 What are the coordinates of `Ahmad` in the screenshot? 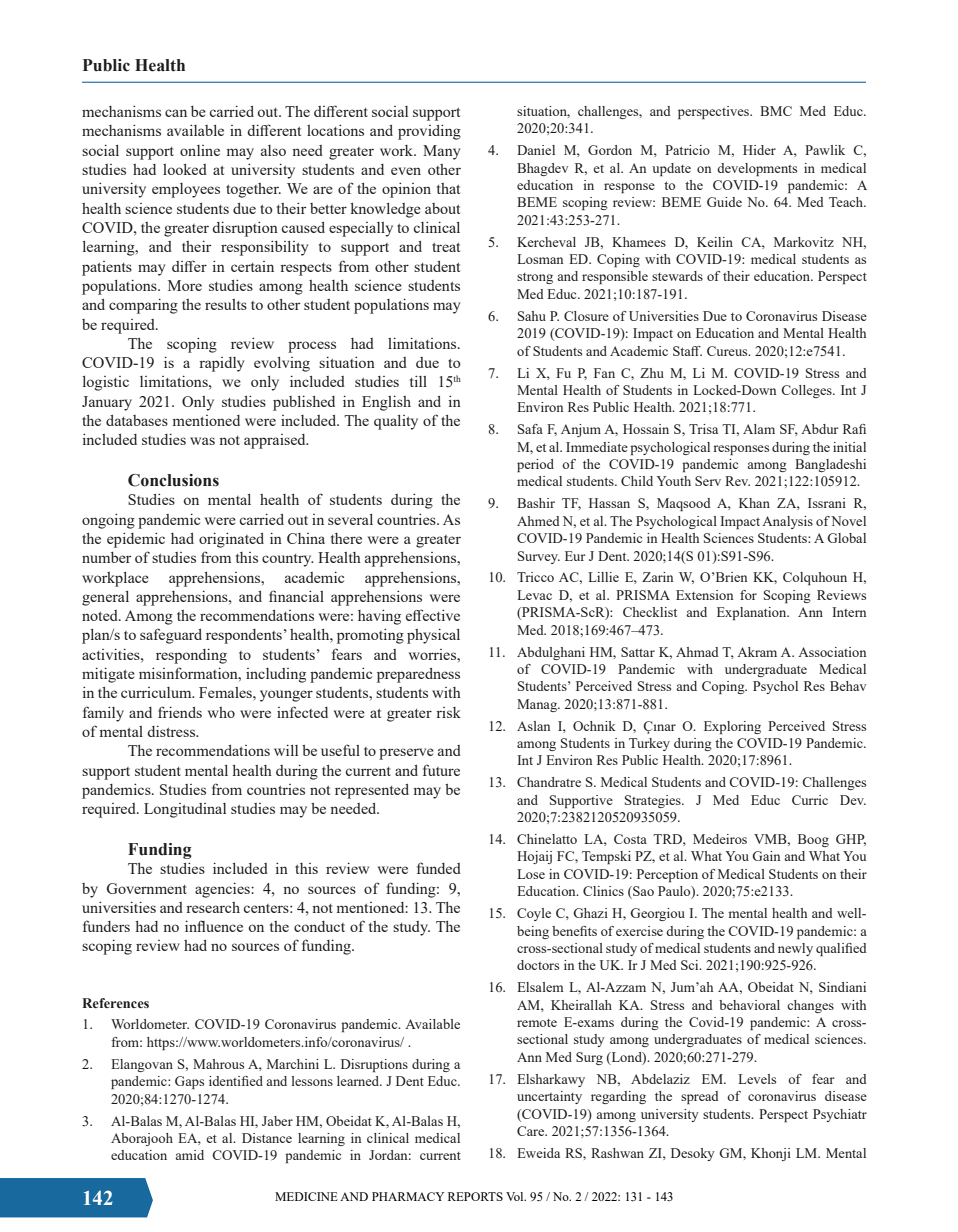 It's located at (697, 652).
